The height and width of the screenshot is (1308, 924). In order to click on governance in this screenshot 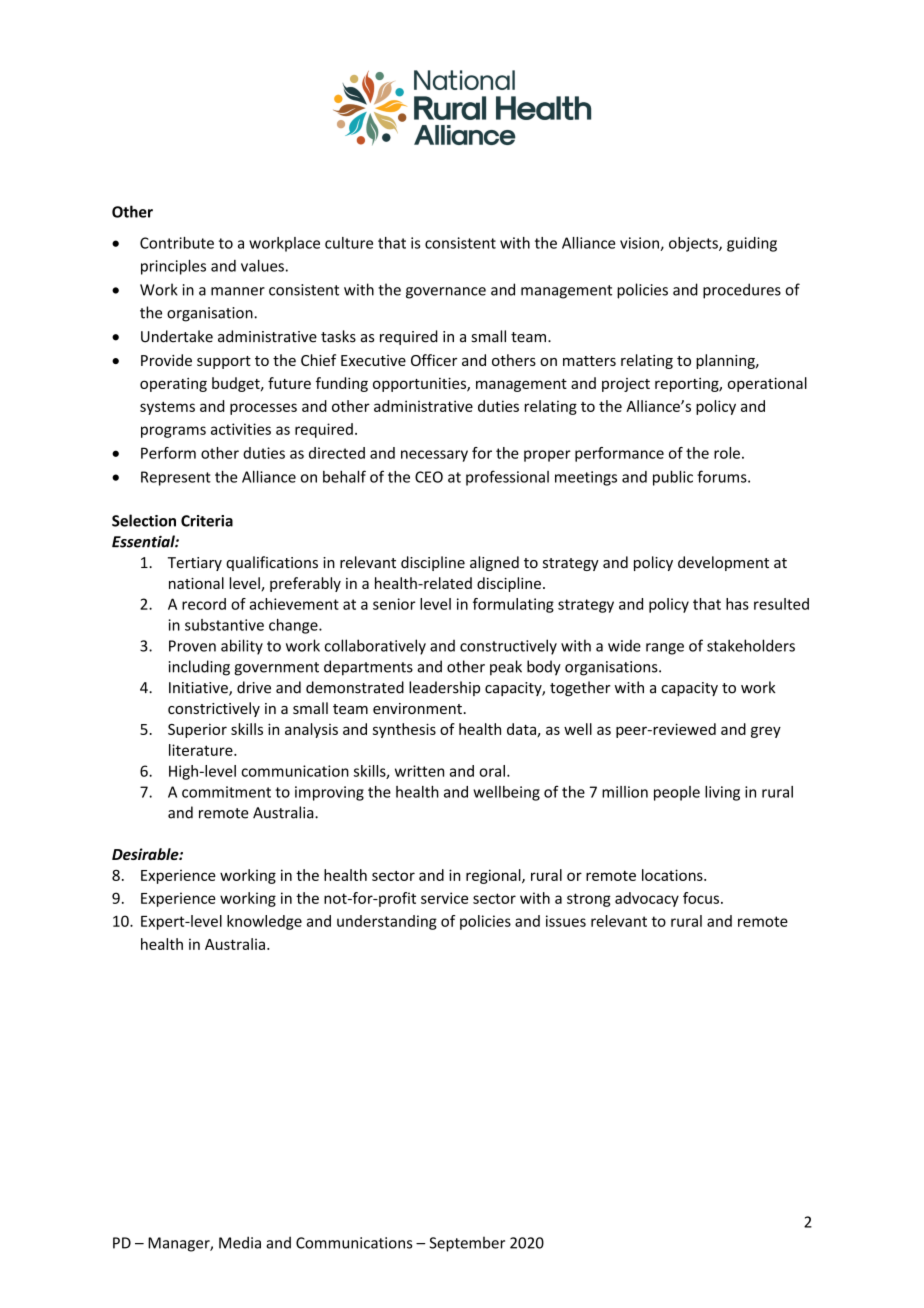, I will do `click(446, 293)`.
